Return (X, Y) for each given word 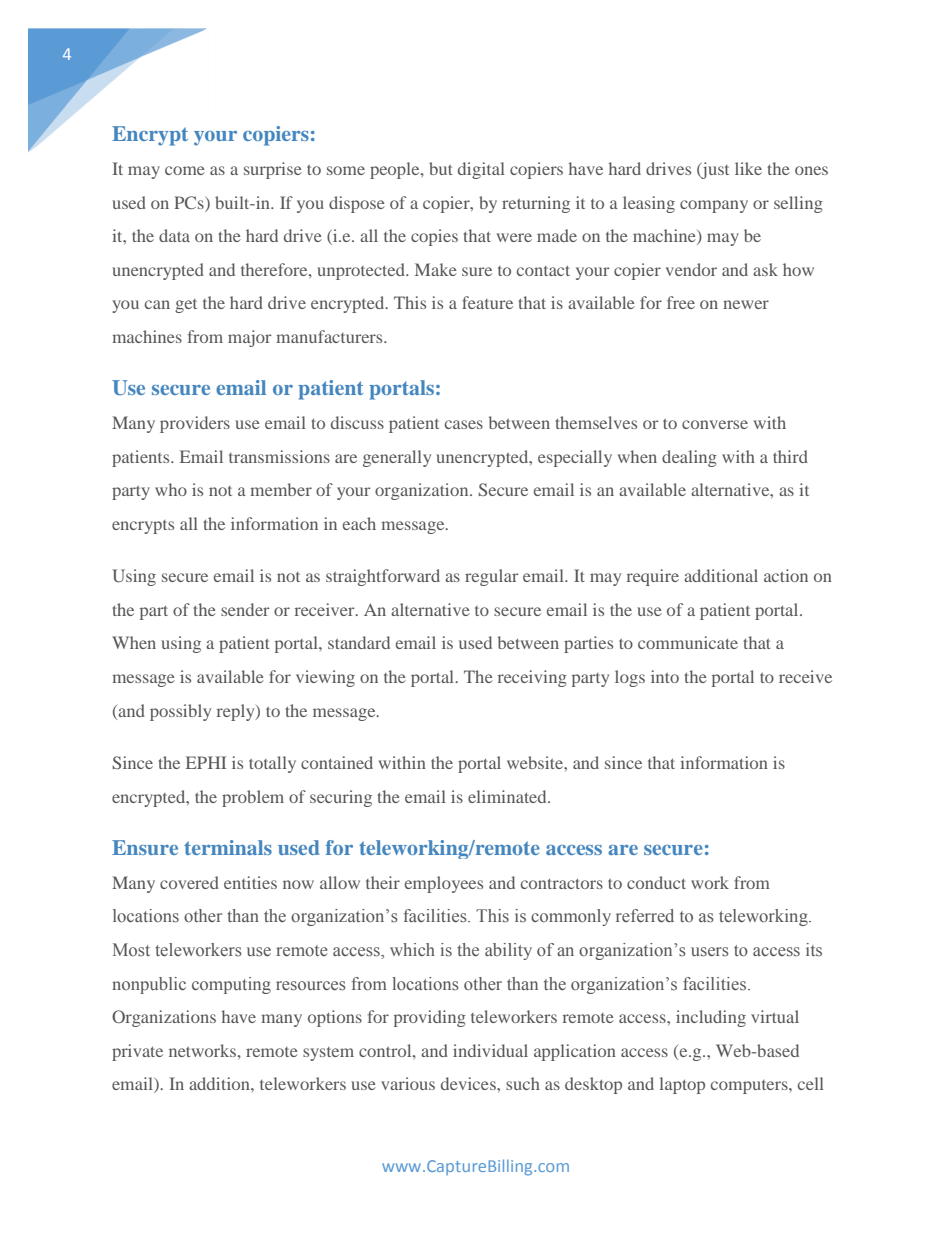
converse (715, 424)
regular (492, 577)
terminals (228, 847)
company (714, 206)
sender (245, 609)
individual (490, 1050)
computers (750, 1087)
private (137, 1052)
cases (464, 424)
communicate (688, 642)
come (185, 170)
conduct (656, 882)
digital (481, 170)
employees (444, 884)
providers (195, 424)
